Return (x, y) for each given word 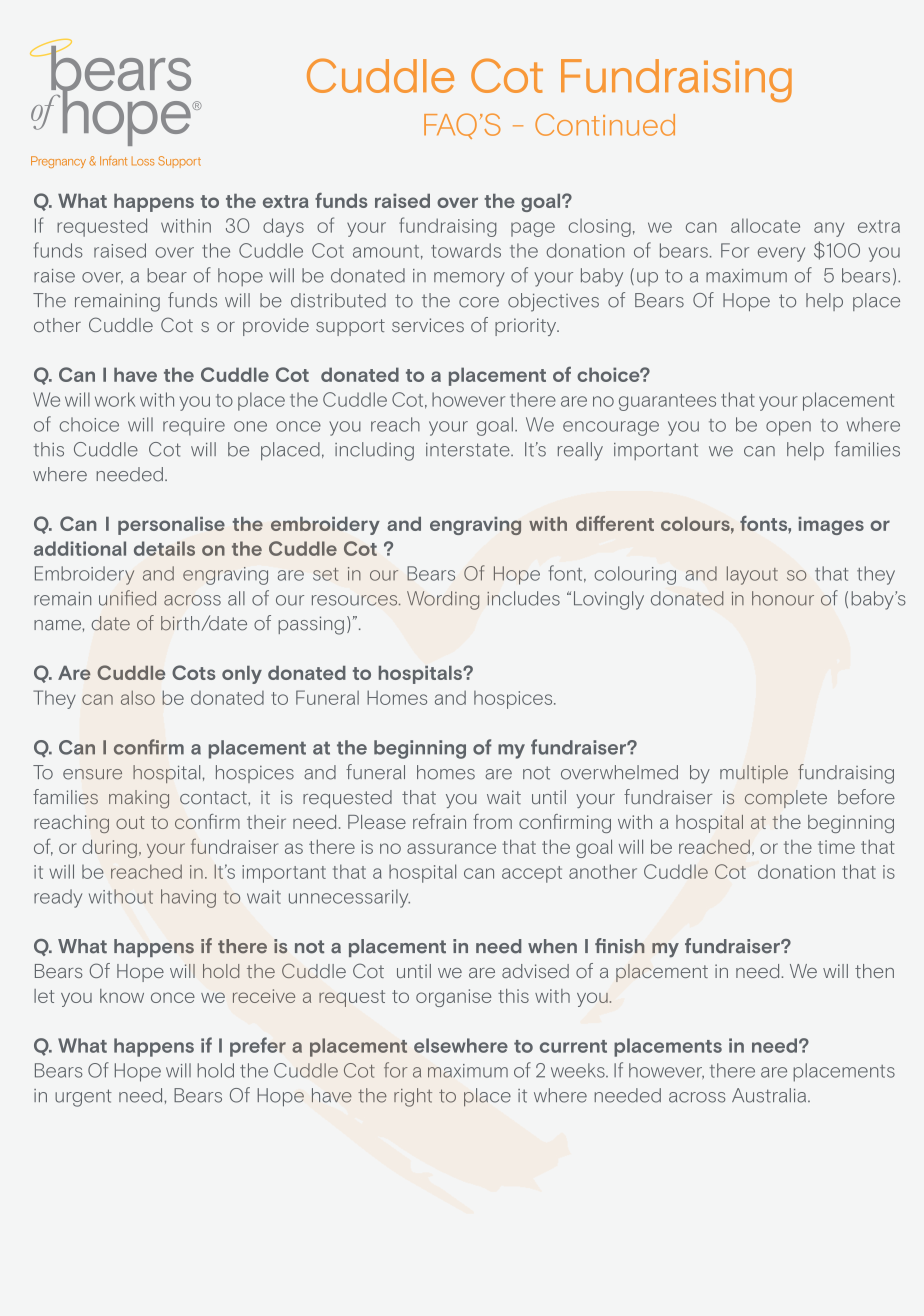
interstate (469, 450)
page (533, 229)
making (139, 799)
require (194, 427)
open (788, 428)
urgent (83, 1098)
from (492, 821)
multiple (754, 774)
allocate (765, 225)
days (283, 227)
